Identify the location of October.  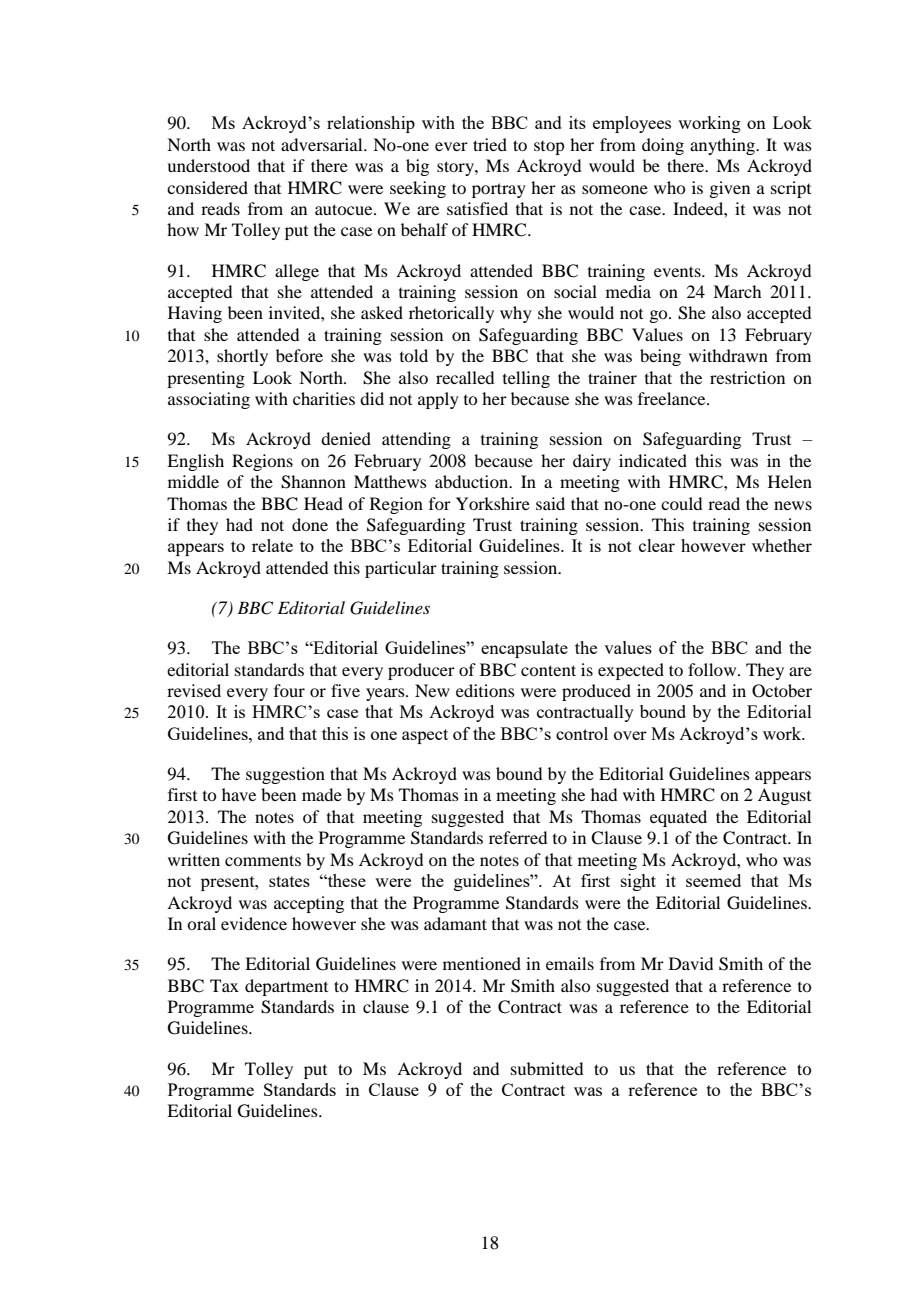
(782, 691).
